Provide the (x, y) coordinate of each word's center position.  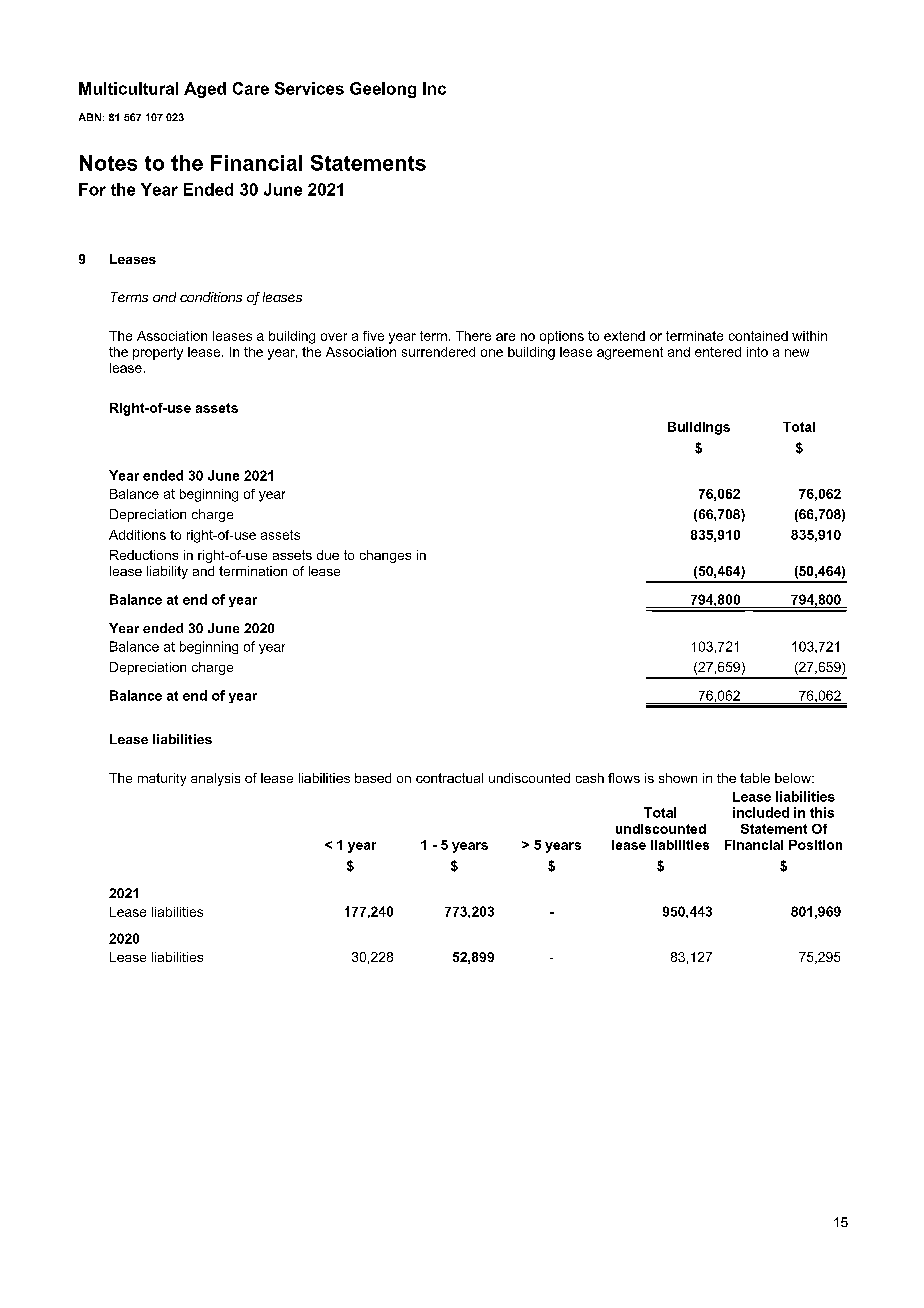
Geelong (383, 90)
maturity (162, 779)
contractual (449, 778)
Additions (137, 535)
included (761, 812)
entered (718, 352)
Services (309, 88)
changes (385, 556)
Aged (205, 90)
